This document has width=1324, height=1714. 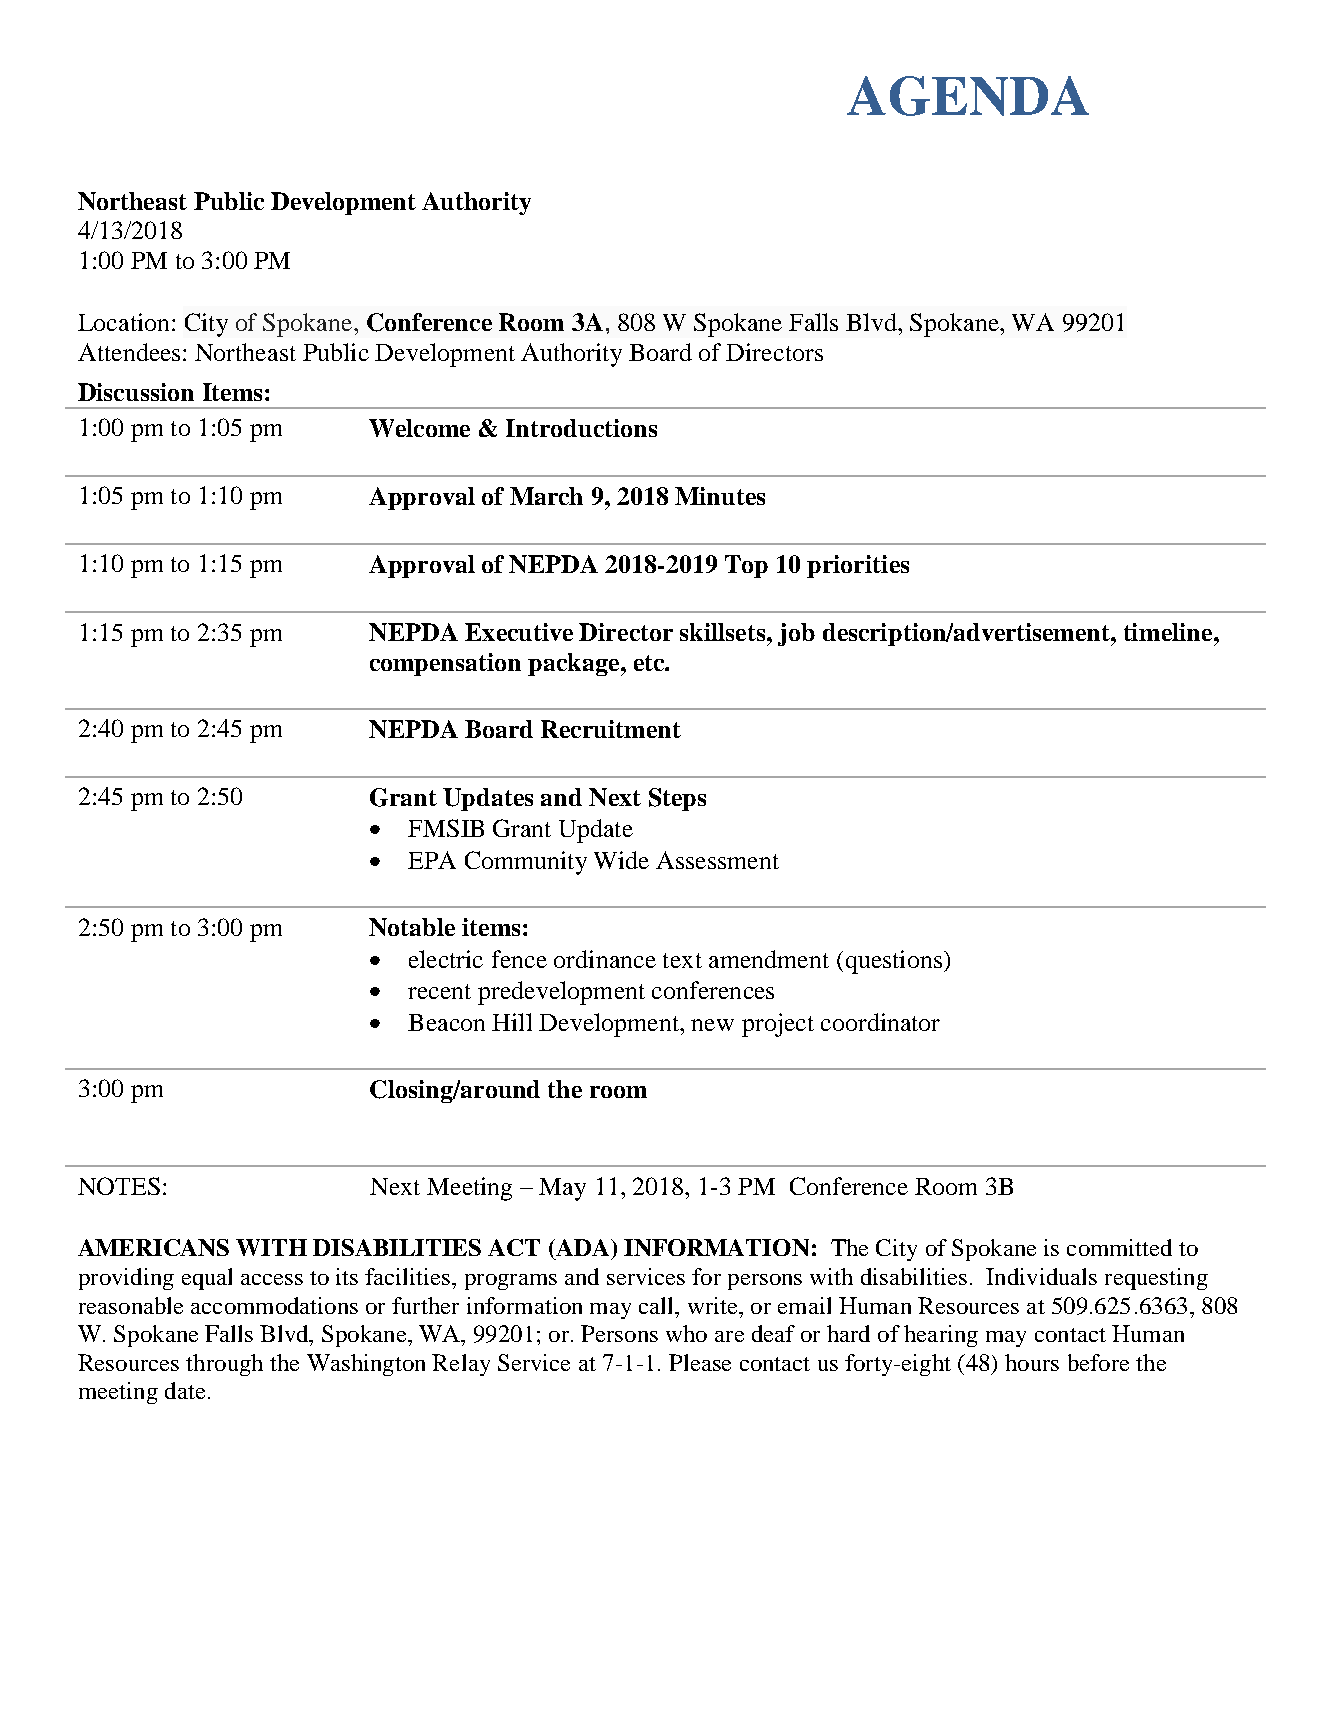 What do you see at coordinates (123, 322) in the document?
I see `Location` at bounding box center [123, 322].
